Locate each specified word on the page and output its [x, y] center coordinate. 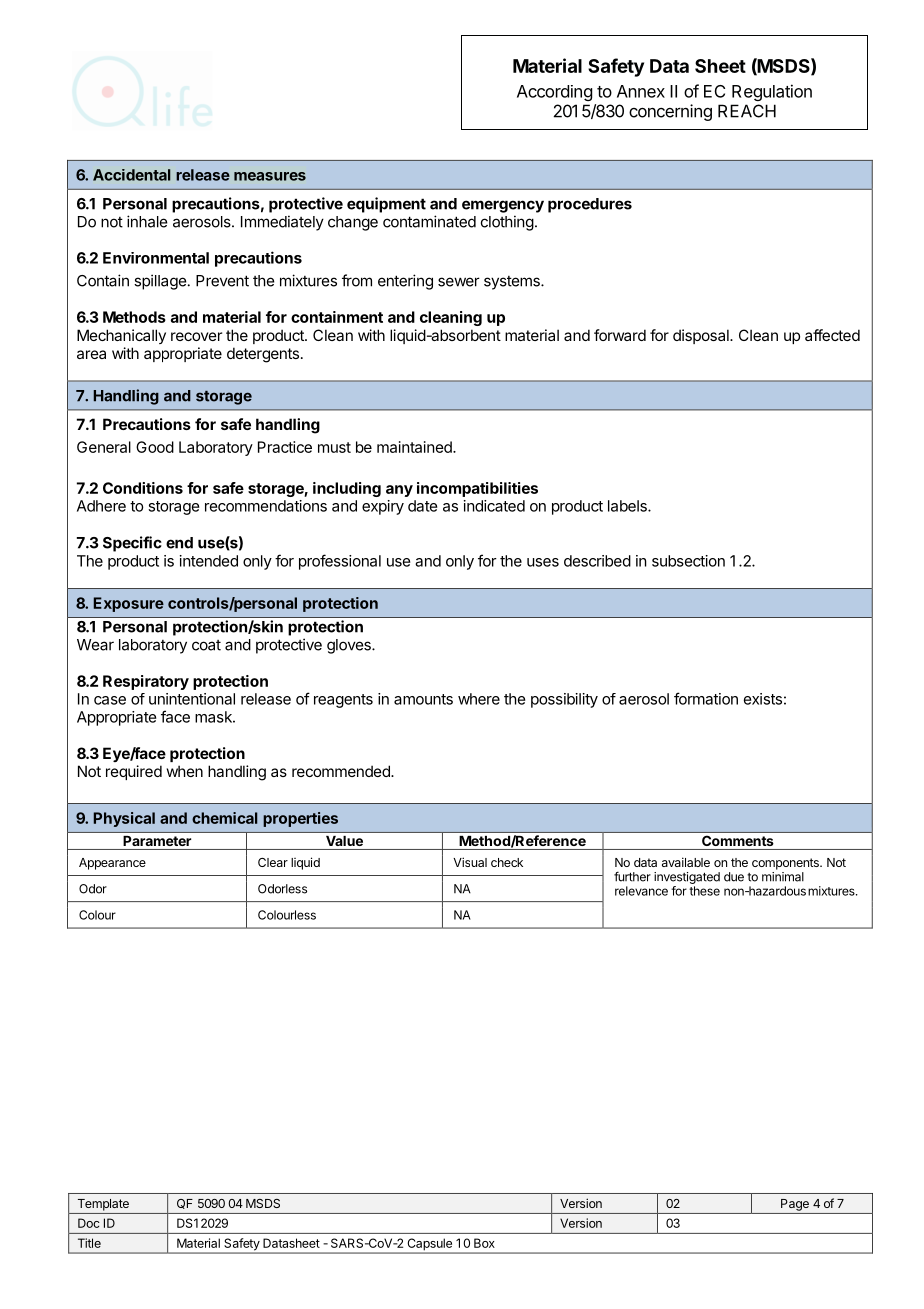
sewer [459, 282]
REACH [747, 111]
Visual [470, 862]
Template [103, 1205]
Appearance [112, 864]
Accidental [132, 175]
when [185, 771]
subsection [688, 561]
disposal [702, 336]
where [479, 699]
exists [763, 699]
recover [196, 336]
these [704, 891]
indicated [494, 506]
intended [209, 561]
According [554, 93]
